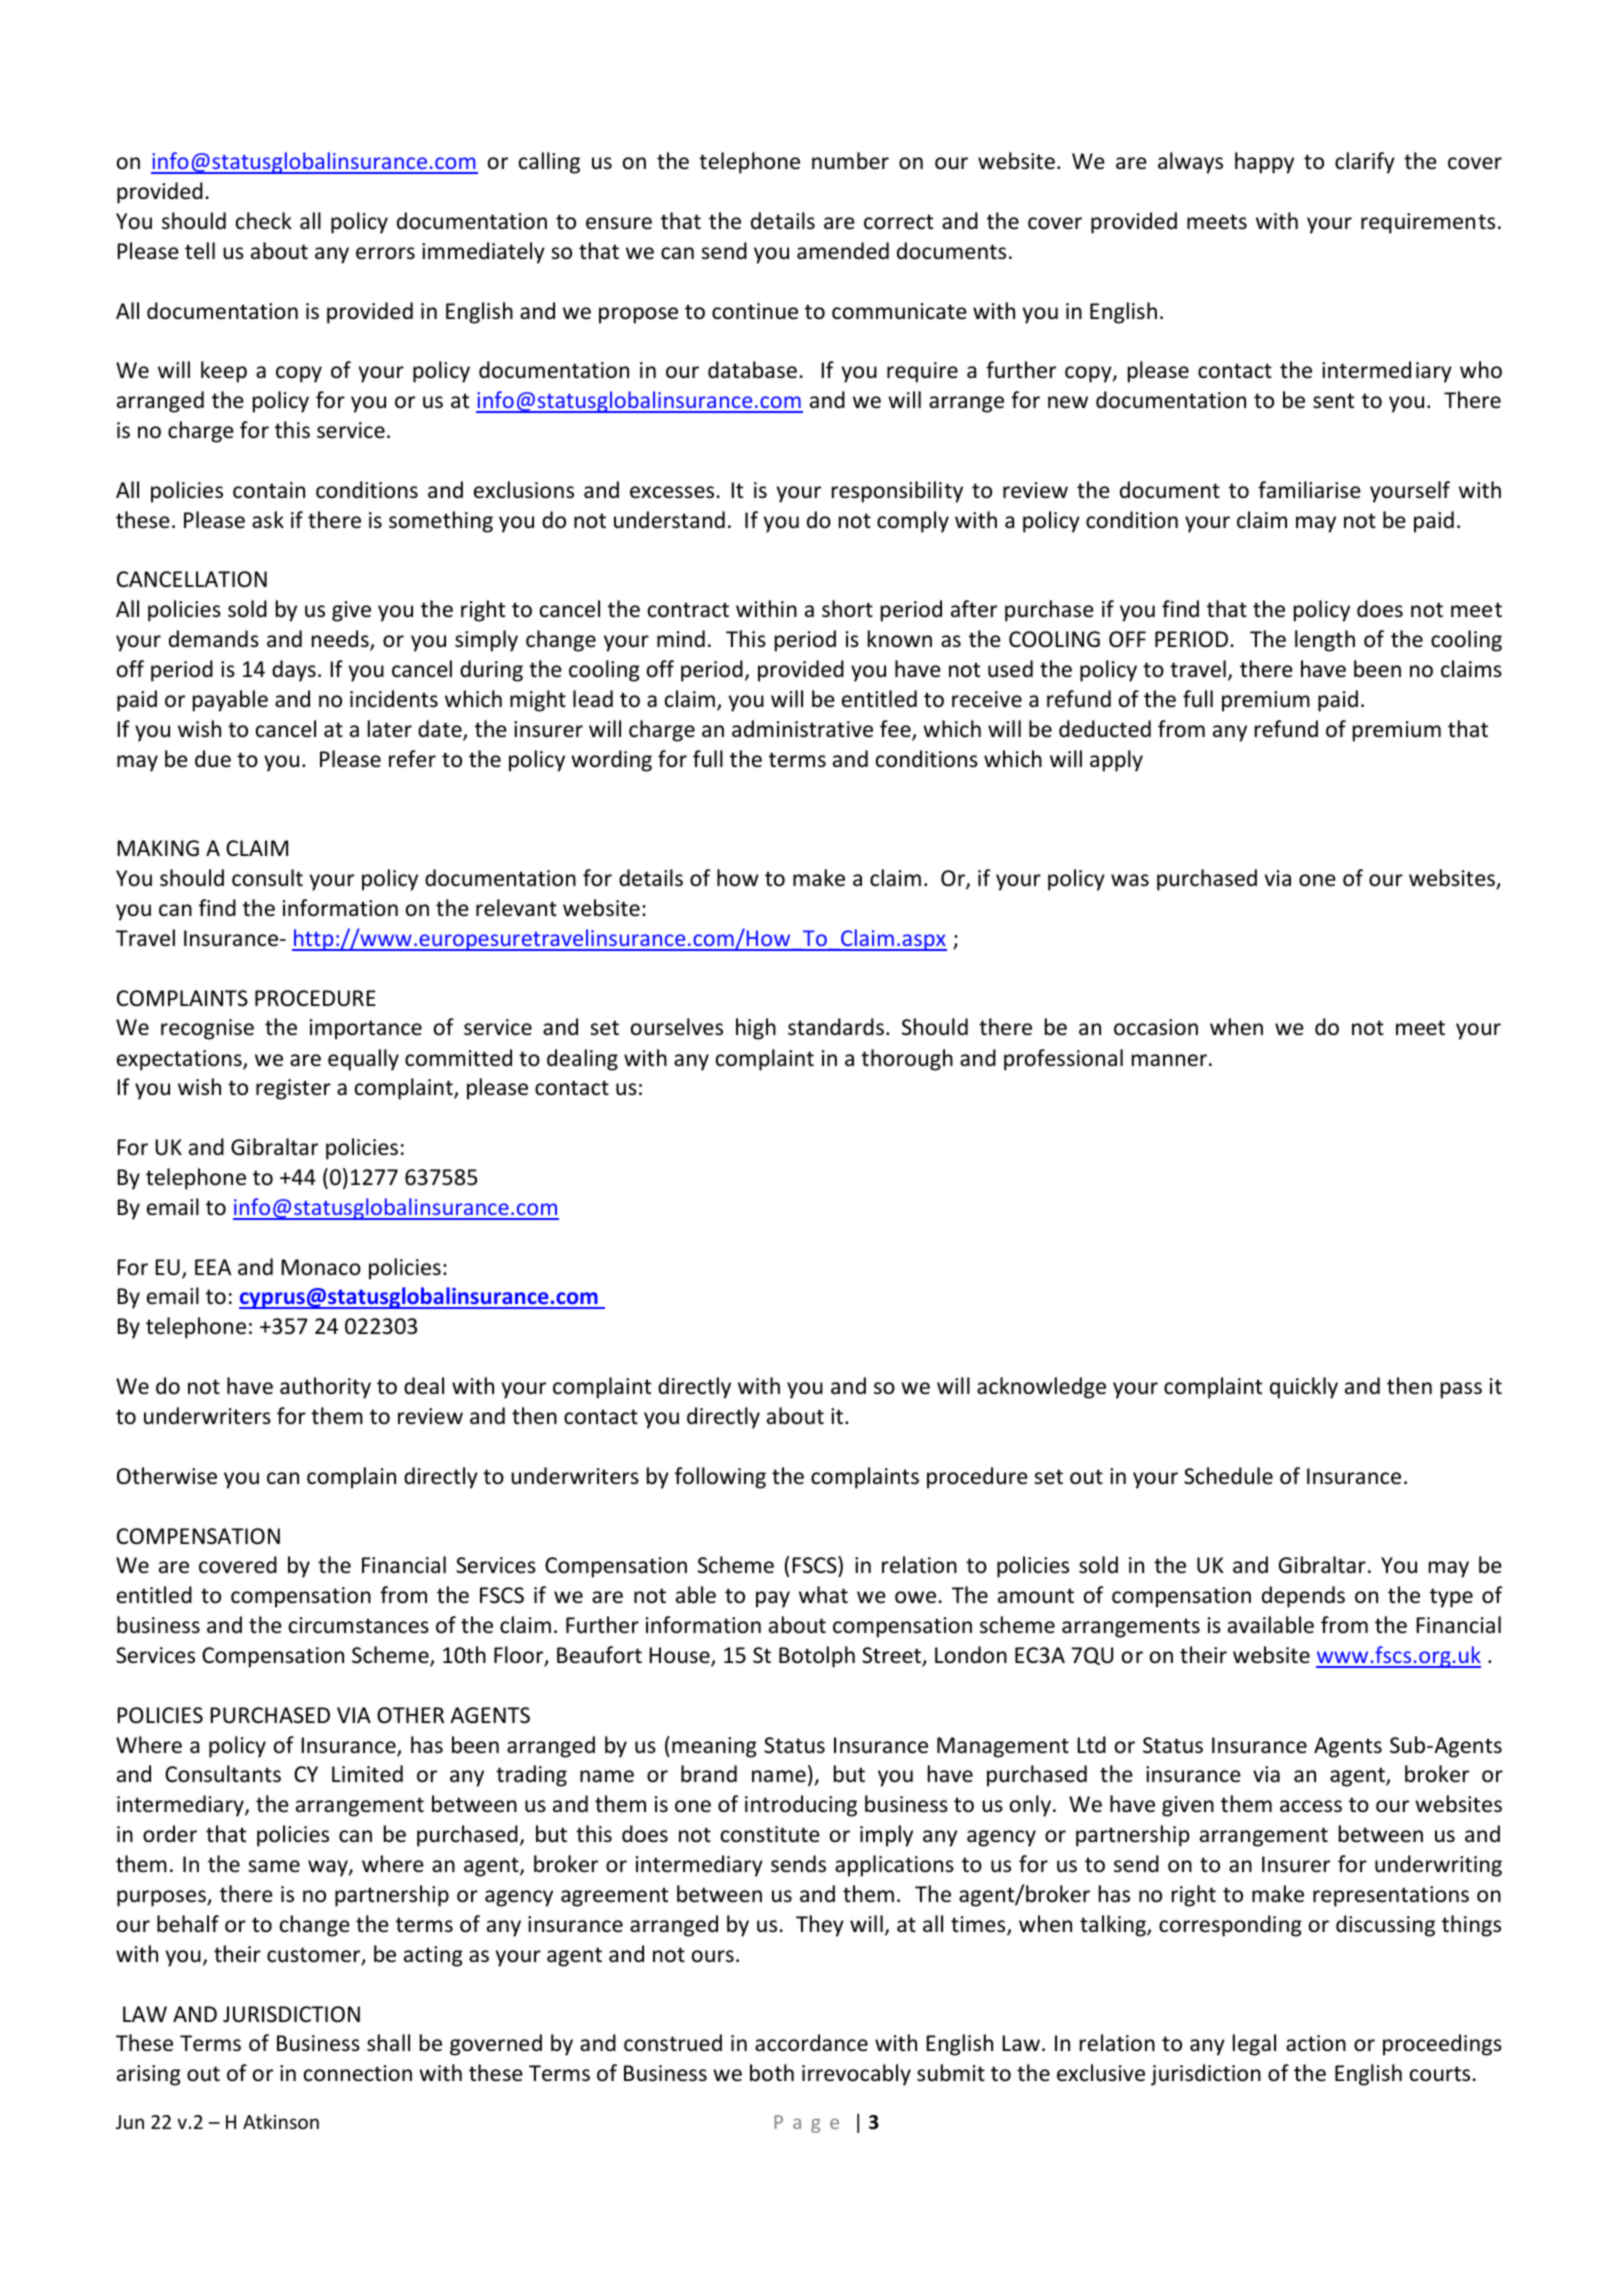 Image resolution: width=1618 pixels, height=2289 pixels. Describe the element at coordinates (843, 250) in the screenshot. I see `amended` at that location.
